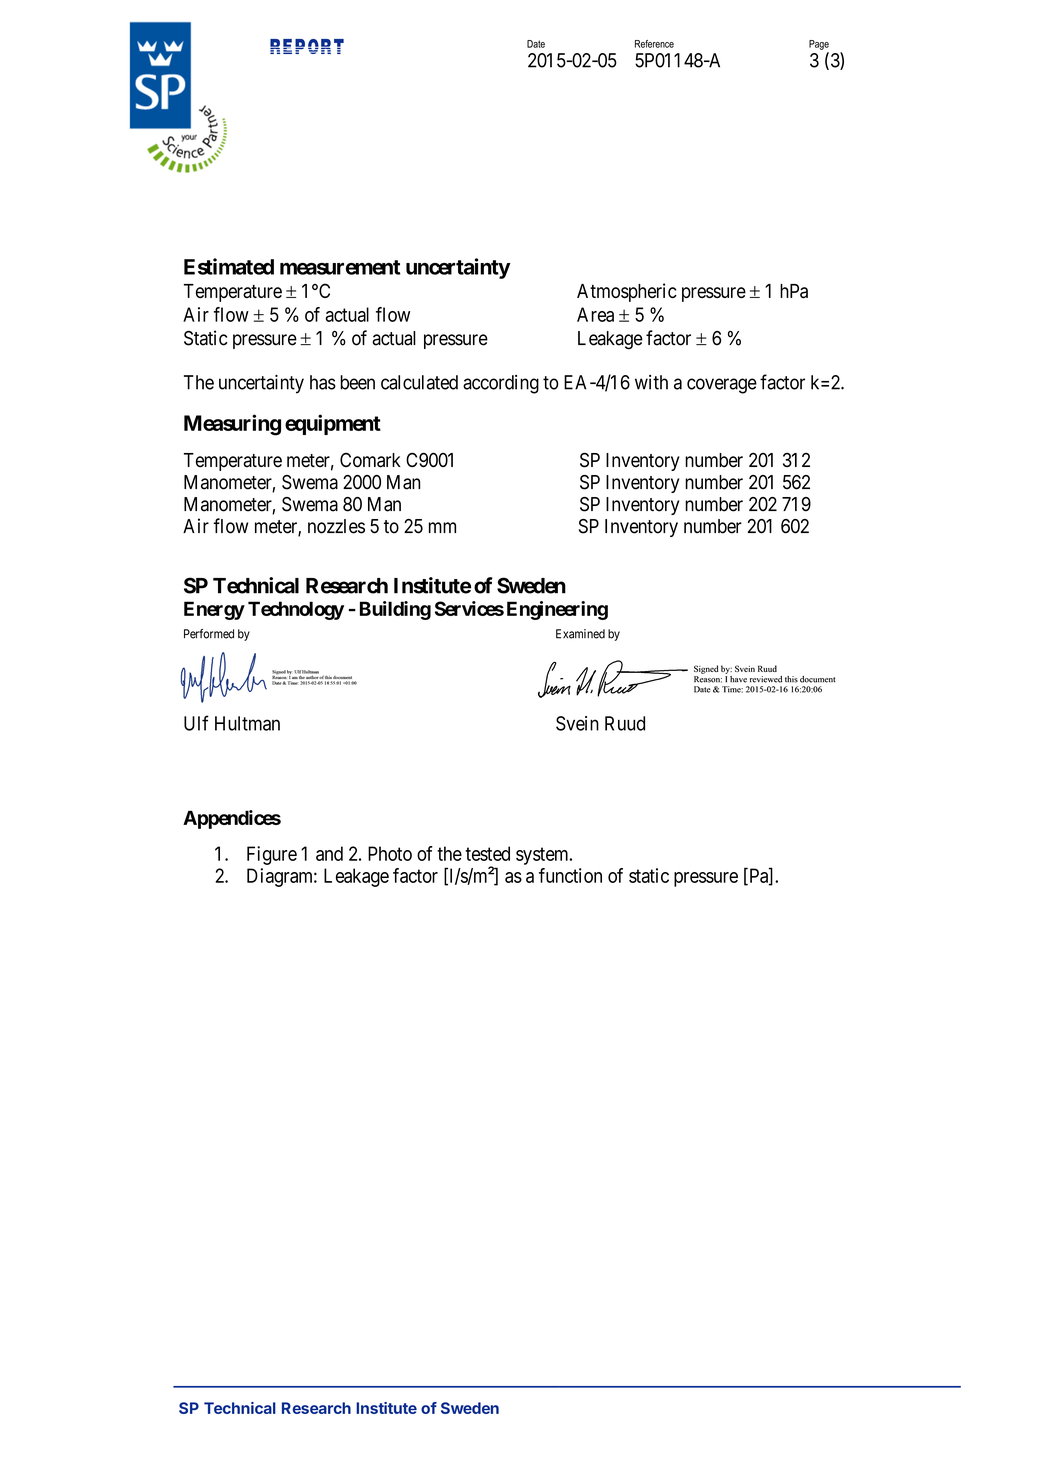  What do you see at coordinates (501, 384) in the page?
I see `according` at bounding box center [501, 384].
